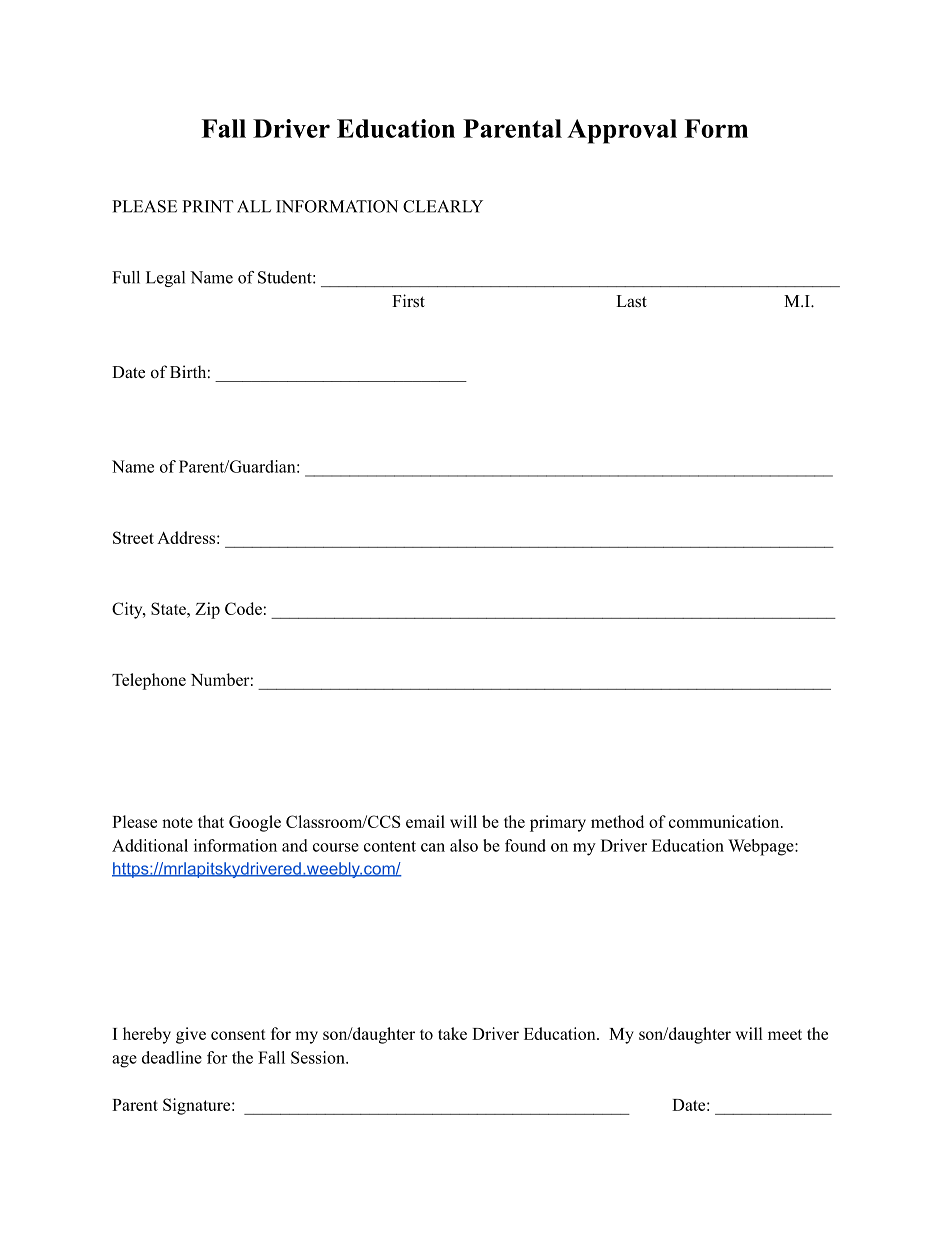  What do you see at coordinates (208, 206) in the screenshot?
I see `PRINT` at bounding box center [208, 206].
